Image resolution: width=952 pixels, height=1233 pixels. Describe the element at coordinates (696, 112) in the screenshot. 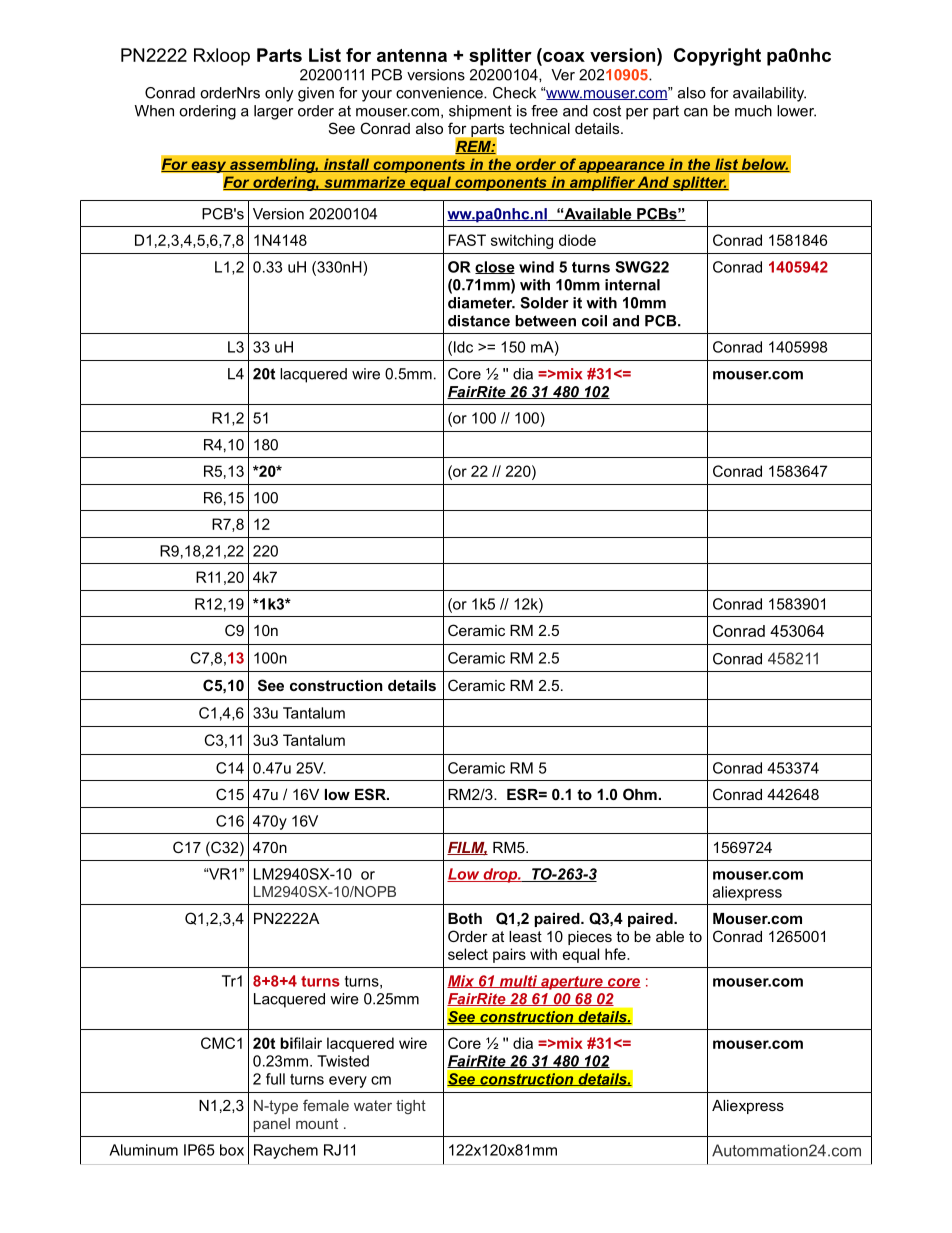

I see `can` at that location.
